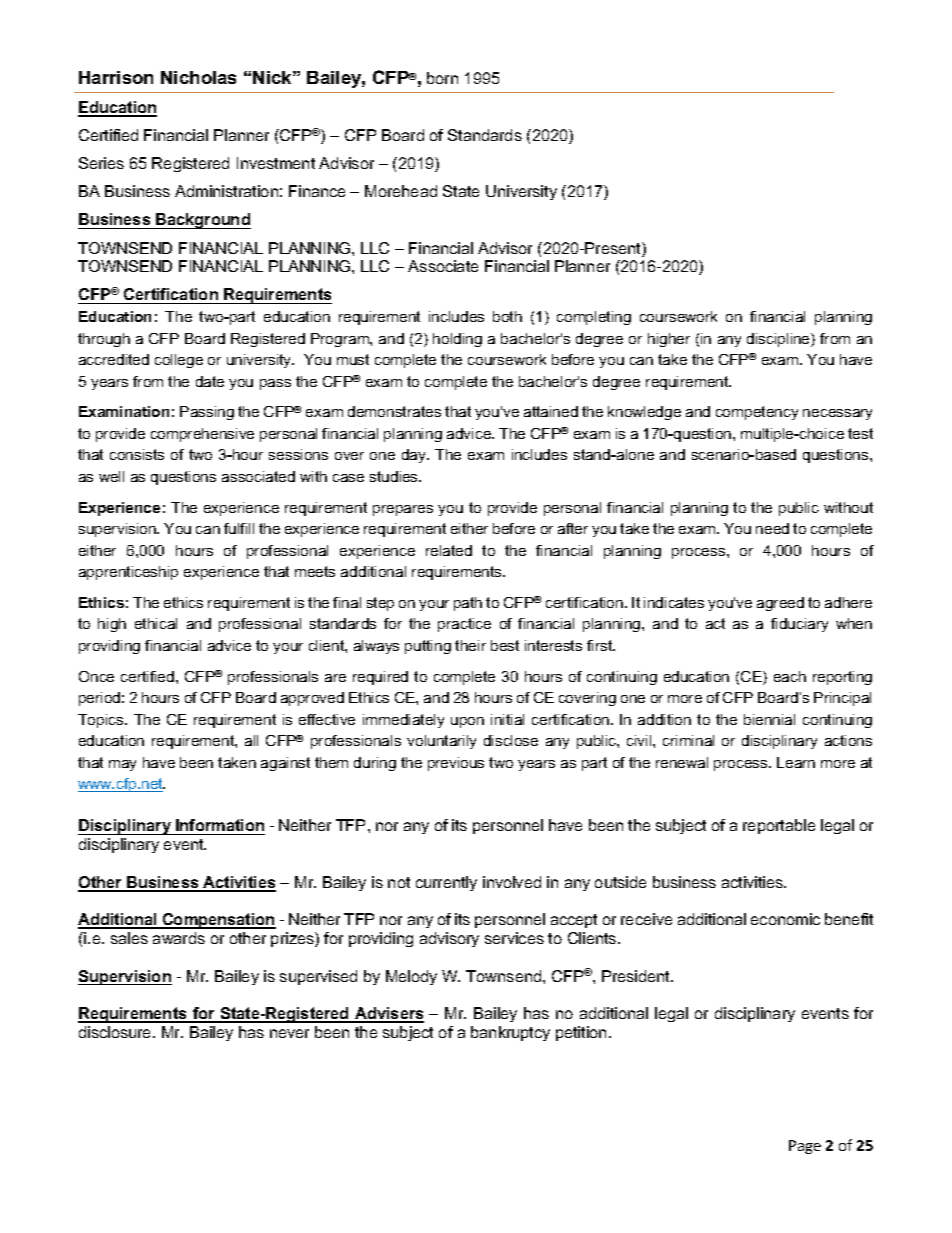 The image size is (952, 1233). I want to click on Nicholas, so click(198, 77).
